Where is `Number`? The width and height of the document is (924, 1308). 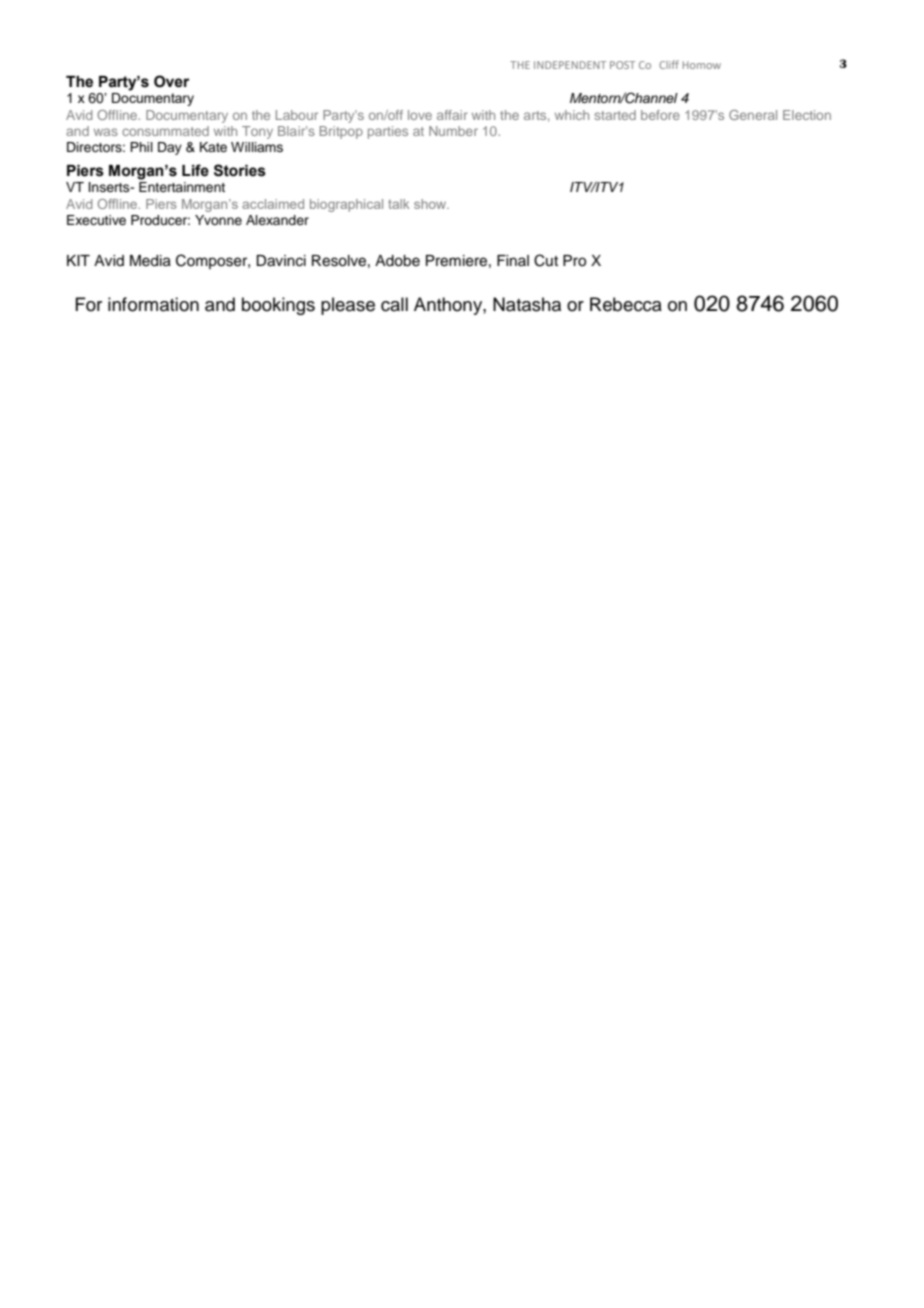 Number is located at coordinates (453, 131).
